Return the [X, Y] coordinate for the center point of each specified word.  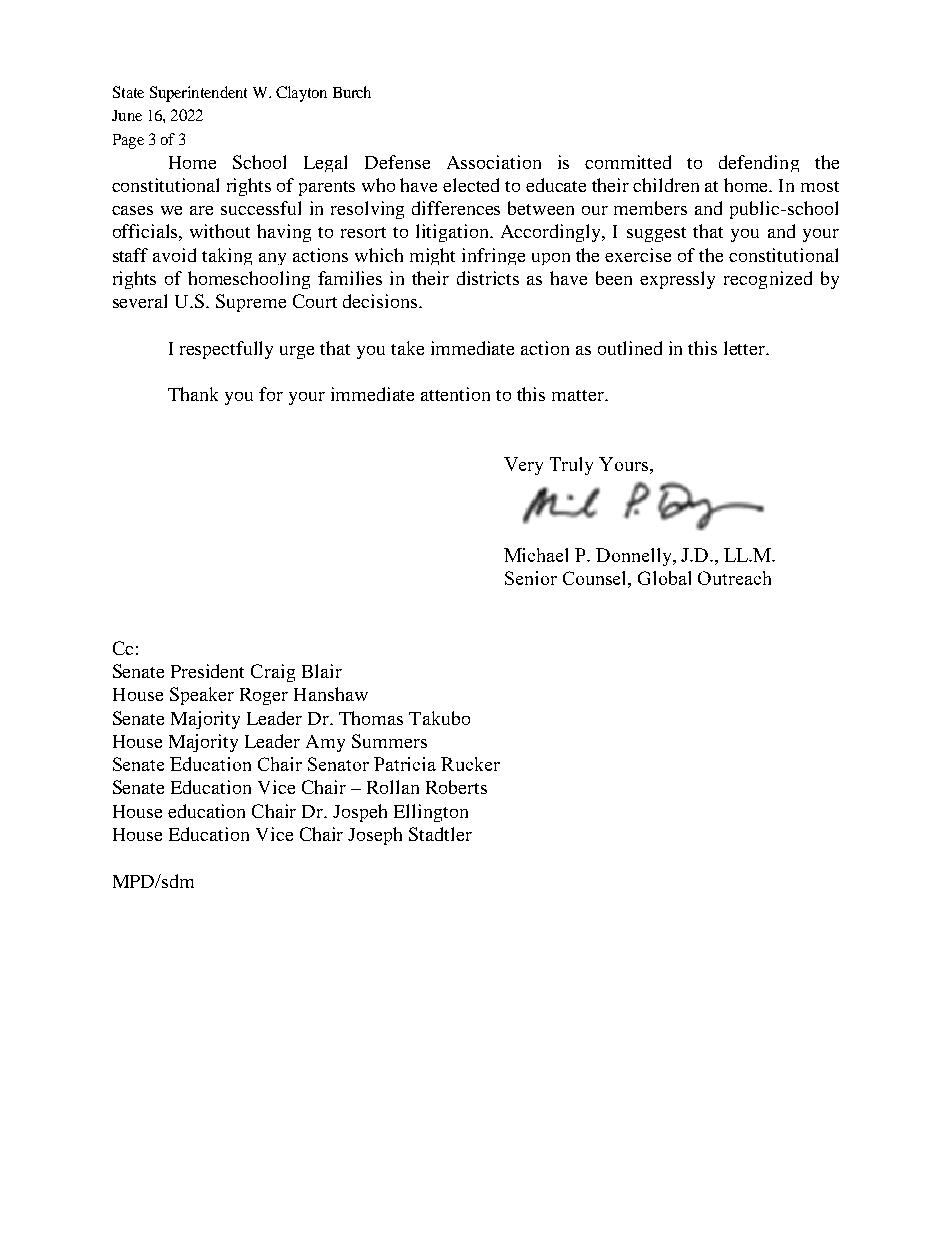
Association [494, 162]
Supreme [251, 303]
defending [759, 163]
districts [488, 278]
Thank [193, 394]
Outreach [734, 578]
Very [523, 466]
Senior [531, 578]
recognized [768, 280]
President [207, 671]
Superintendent [198, 94]
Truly [571, 466]
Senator [338, 764]
